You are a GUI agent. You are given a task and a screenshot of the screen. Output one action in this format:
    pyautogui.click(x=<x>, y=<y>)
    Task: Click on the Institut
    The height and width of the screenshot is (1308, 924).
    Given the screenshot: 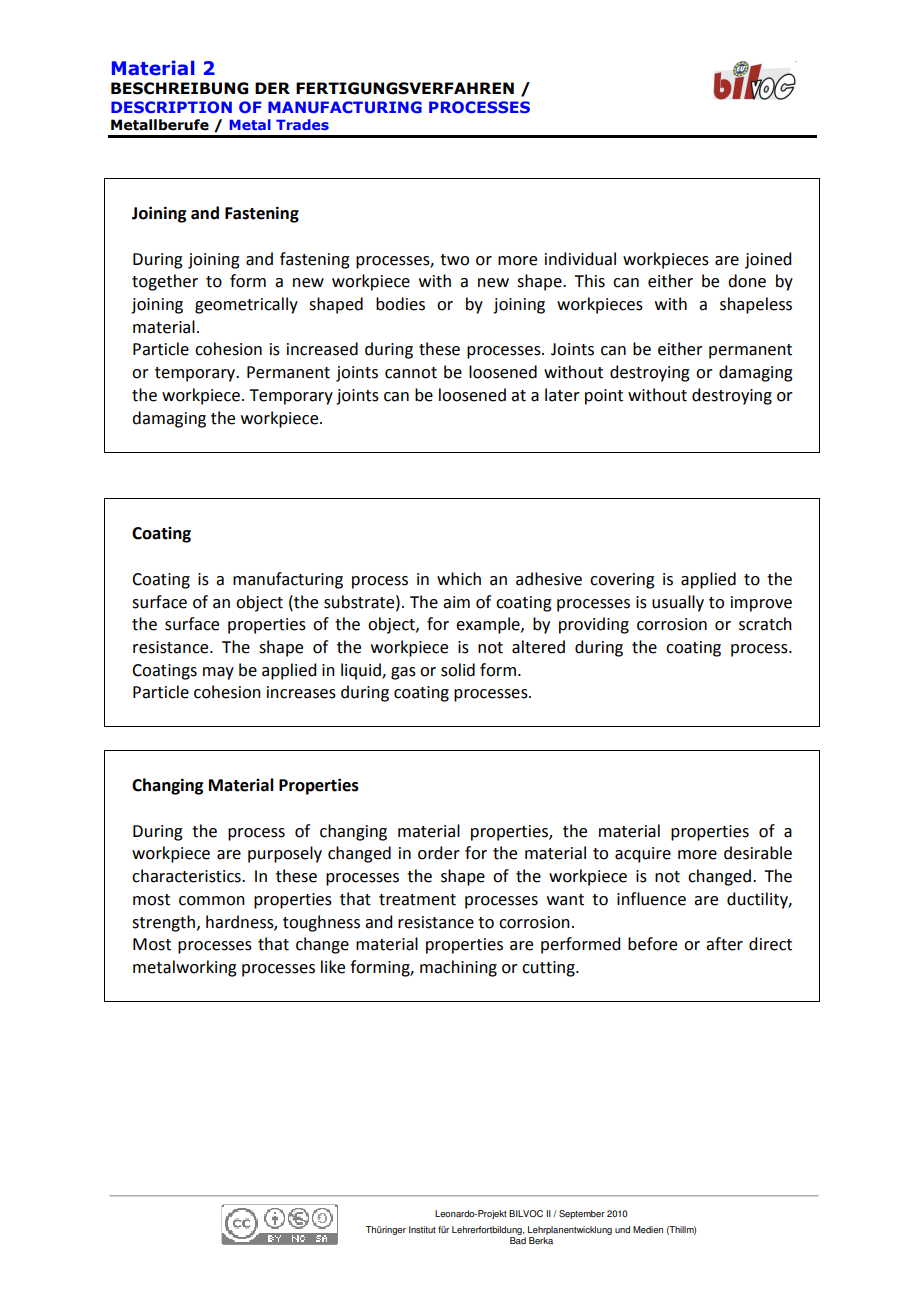 What is the action you would take?
    pyautogui.click(x=422, y=1230)
